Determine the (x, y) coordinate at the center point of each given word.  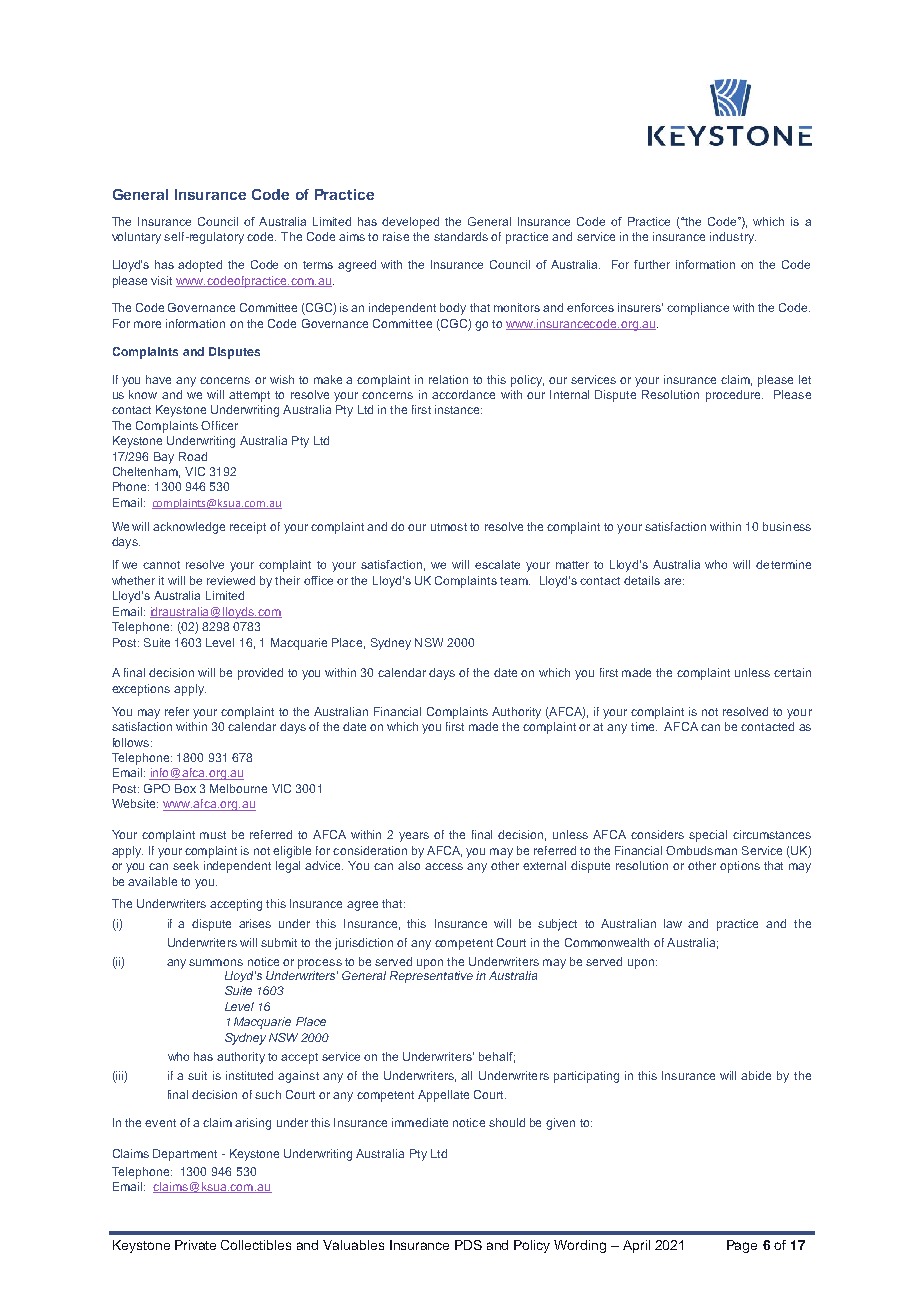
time (644, 726)
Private (195, 1245)
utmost (449, 527)
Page (742, 1246)
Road (193, 456)
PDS (468, 1245)
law (673, 923)
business (787, 526)
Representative (431, 975)
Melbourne (238, 788)
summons (216, 962)
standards (461, 236)
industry (733, 238)
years (414, 837)
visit (161, 280)
